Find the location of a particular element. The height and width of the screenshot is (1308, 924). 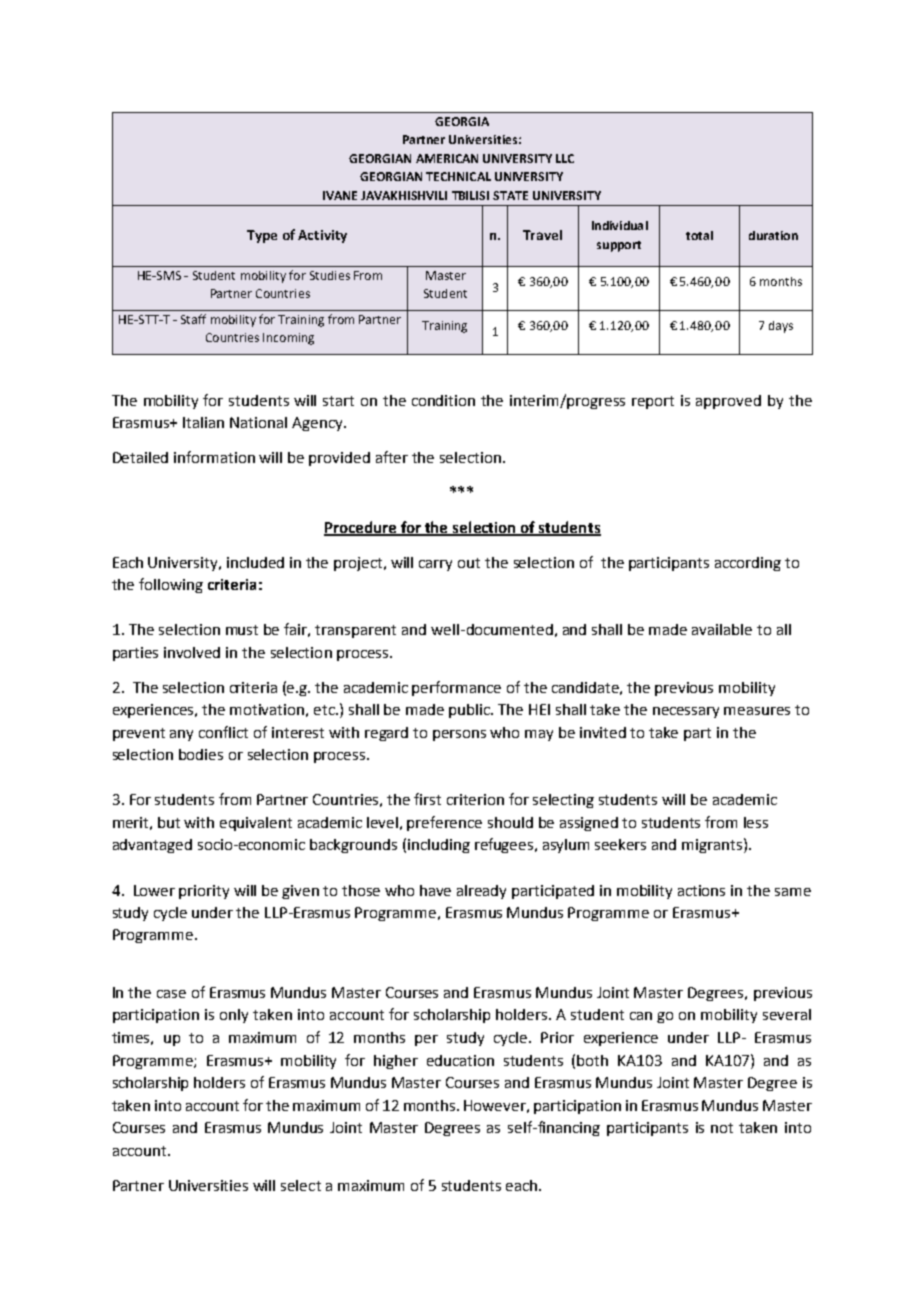

only is located at coordinates (234, 1016).
